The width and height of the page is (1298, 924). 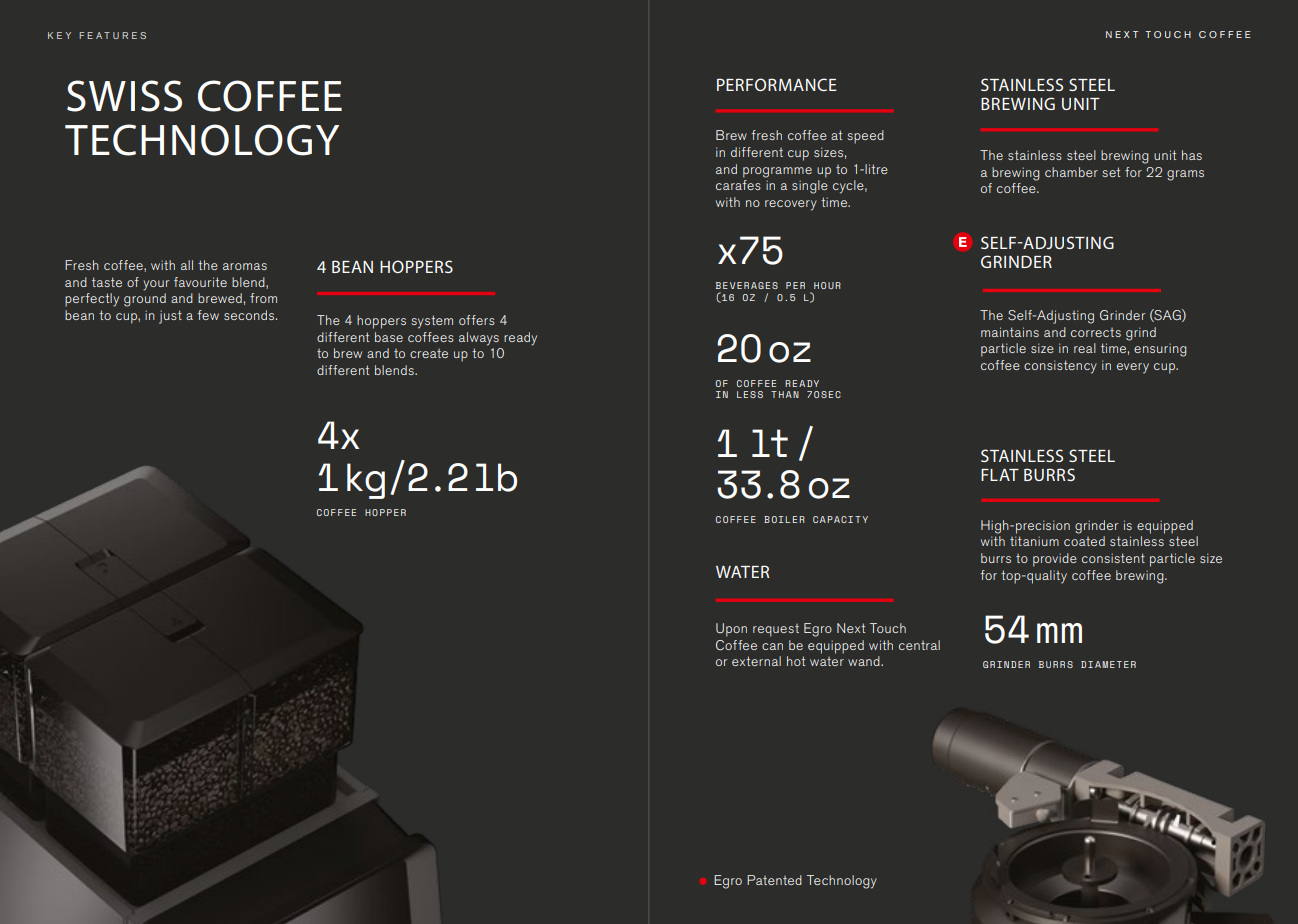 I want to click on ready, so click(x=520, y=339).
